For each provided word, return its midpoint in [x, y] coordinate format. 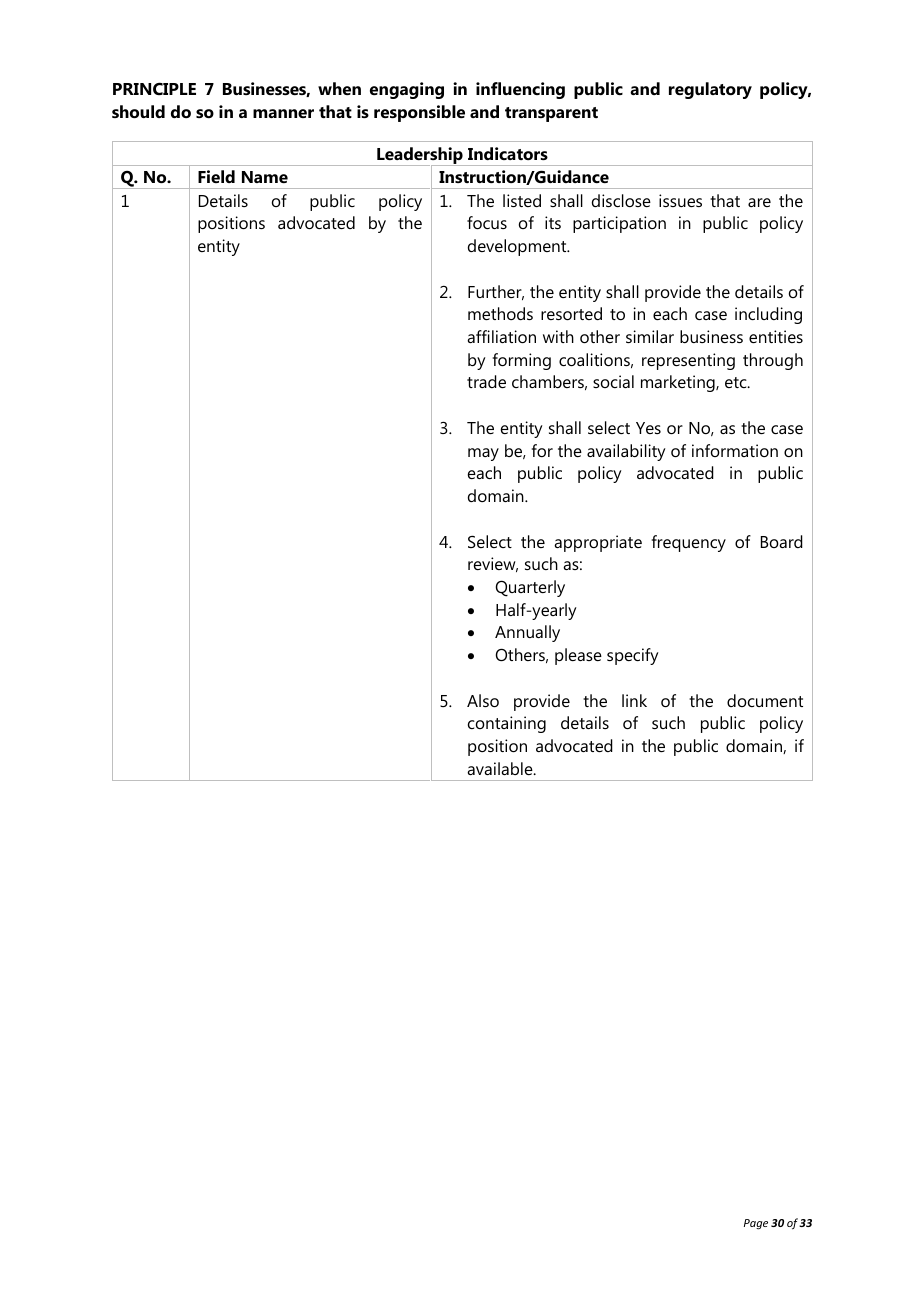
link [634, 700]
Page [756, 1224]
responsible [419, 113]
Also [483, 700]
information [735, 450]
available [501, 768]
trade [486, 381]
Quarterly [530, 588]
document [765, 700]
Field [216, 176]
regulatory [710, 90]
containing [507, 724]
